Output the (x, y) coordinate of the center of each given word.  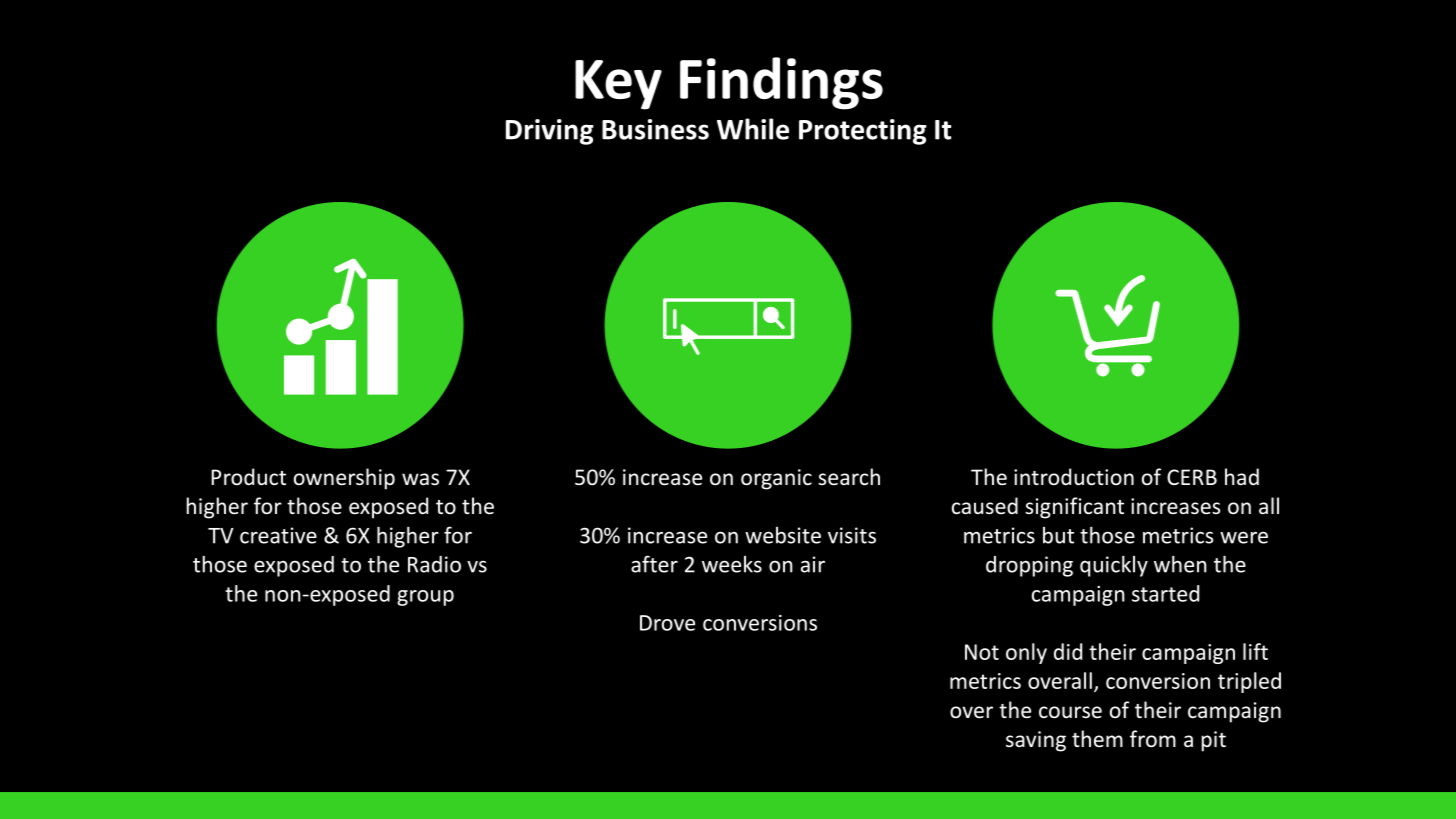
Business (655, 129)
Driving (550, 132)
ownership (344, 479)
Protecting (863, 132)
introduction (1074, 477)
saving (1036, 741)
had (1242, 476)
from (1153, 739)
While (753, 129)
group (425, 598)
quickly (1114, 566)
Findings (781, 83)
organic (776, 479)
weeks (732, 564)
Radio (434, 564)
